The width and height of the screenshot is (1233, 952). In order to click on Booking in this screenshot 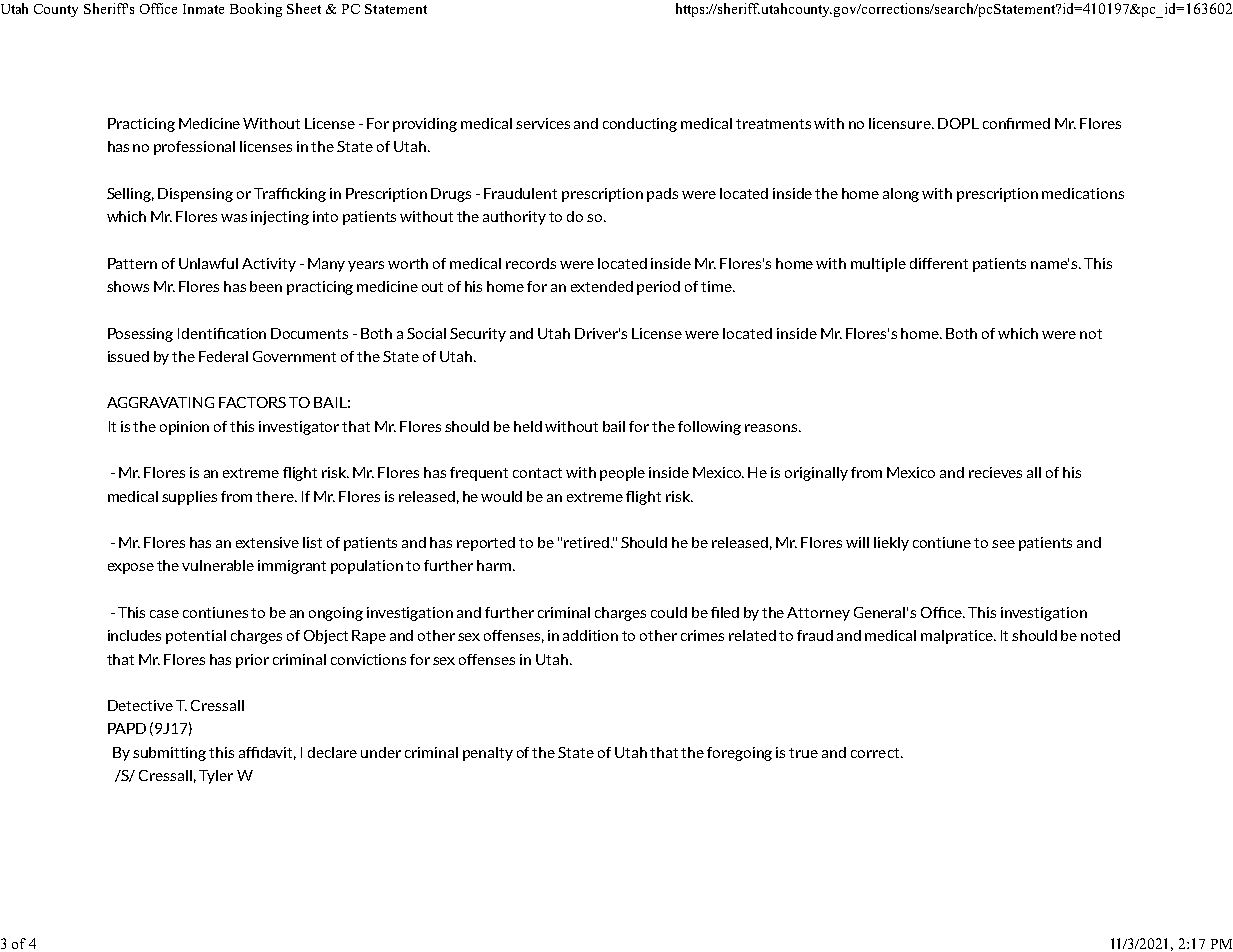, I will do `click(256, 10)`.
